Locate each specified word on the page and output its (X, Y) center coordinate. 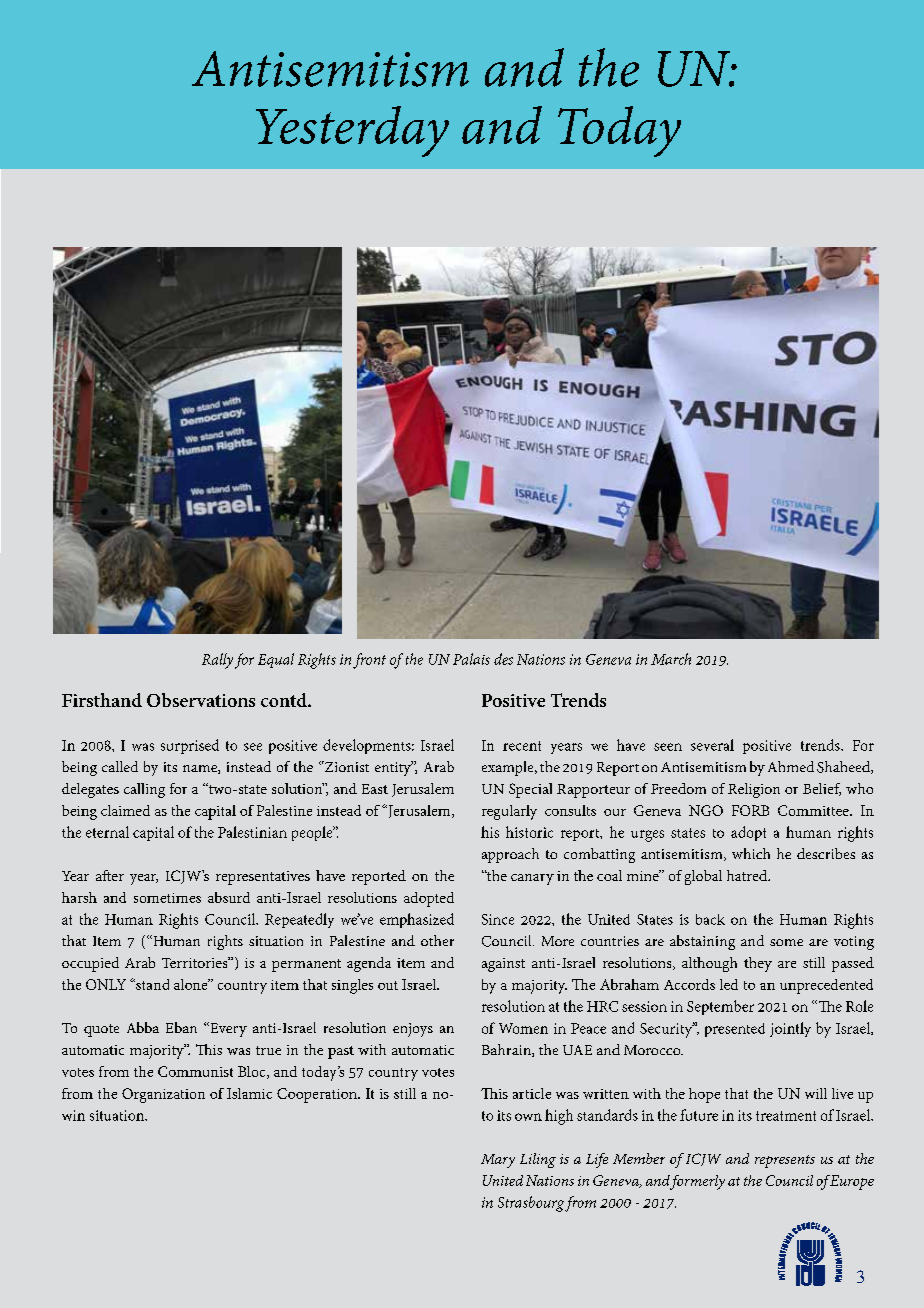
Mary (498, 1161)
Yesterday (352, 131)
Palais (471, 659)
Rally (217, 661)
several (712, 745)
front (369, 661)
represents (785, 1161)
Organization (163, 1095)
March (671, 659)
